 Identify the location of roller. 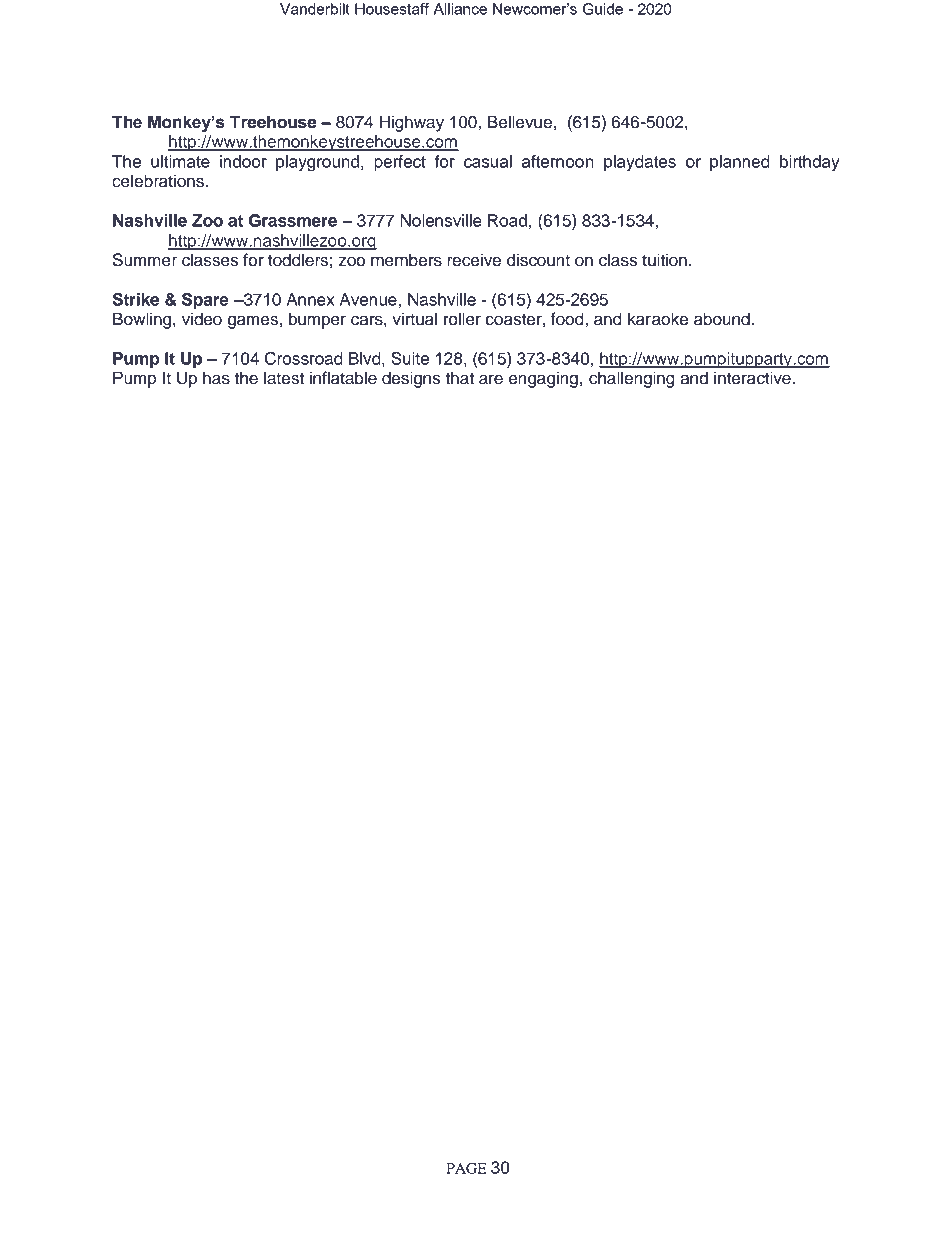
(462, 319).
